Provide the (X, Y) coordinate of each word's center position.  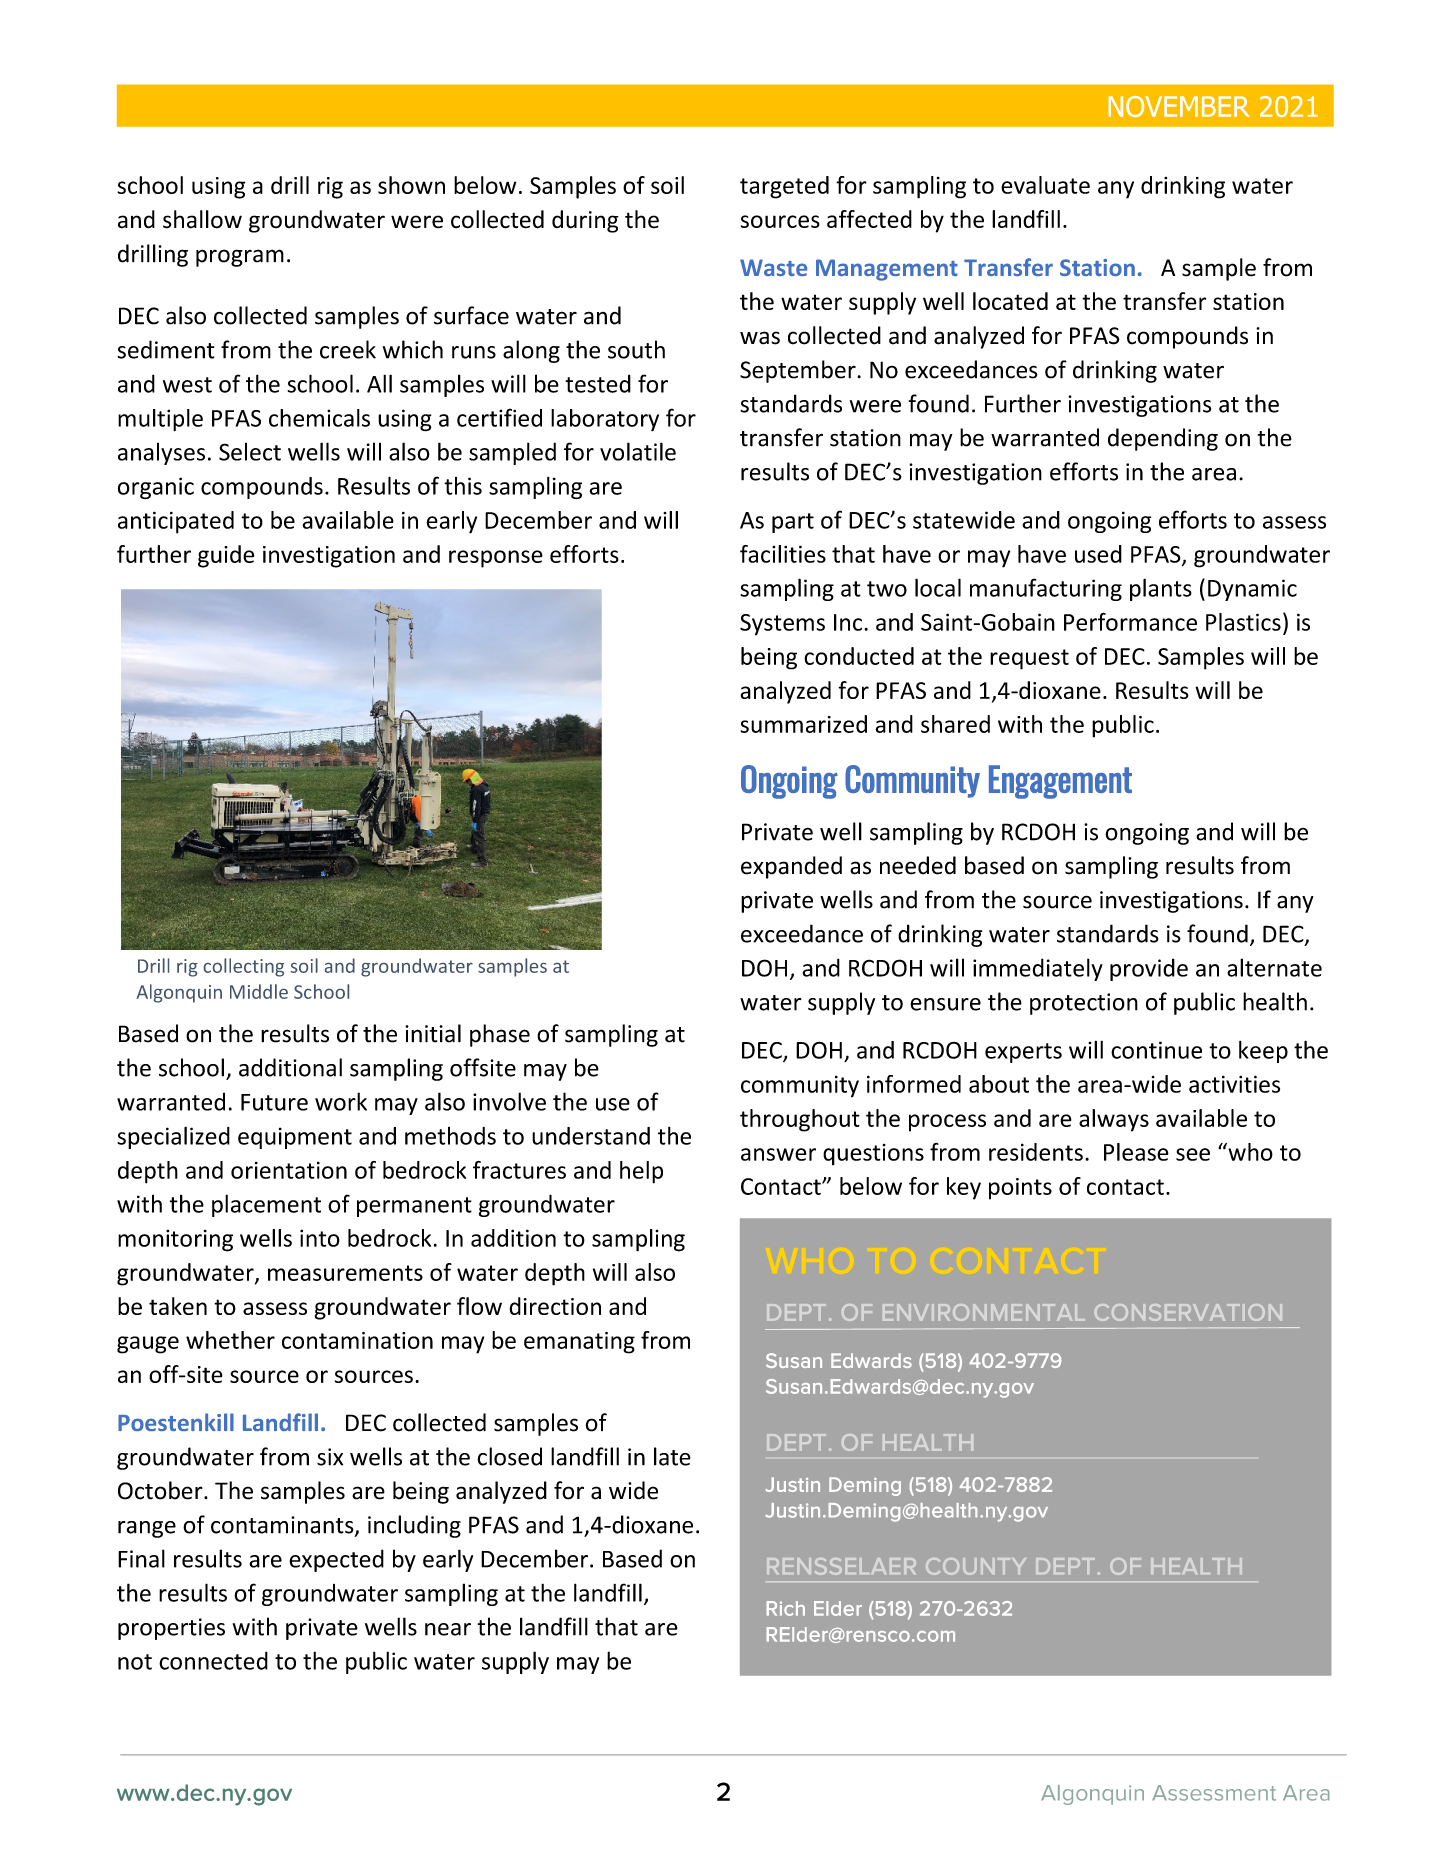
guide (226, 556)
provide (1149, 969)
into (320, 1238)
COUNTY (976, 1566)
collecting (244, 967)
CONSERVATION (1188, 1312)
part (793, 523)
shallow (202, 219)
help (641, 1172)
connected (213, 1660)
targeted (784, 187)
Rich (786, 1608)
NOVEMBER (1179, 106)
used (1098, 554)
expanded (791, 867)
